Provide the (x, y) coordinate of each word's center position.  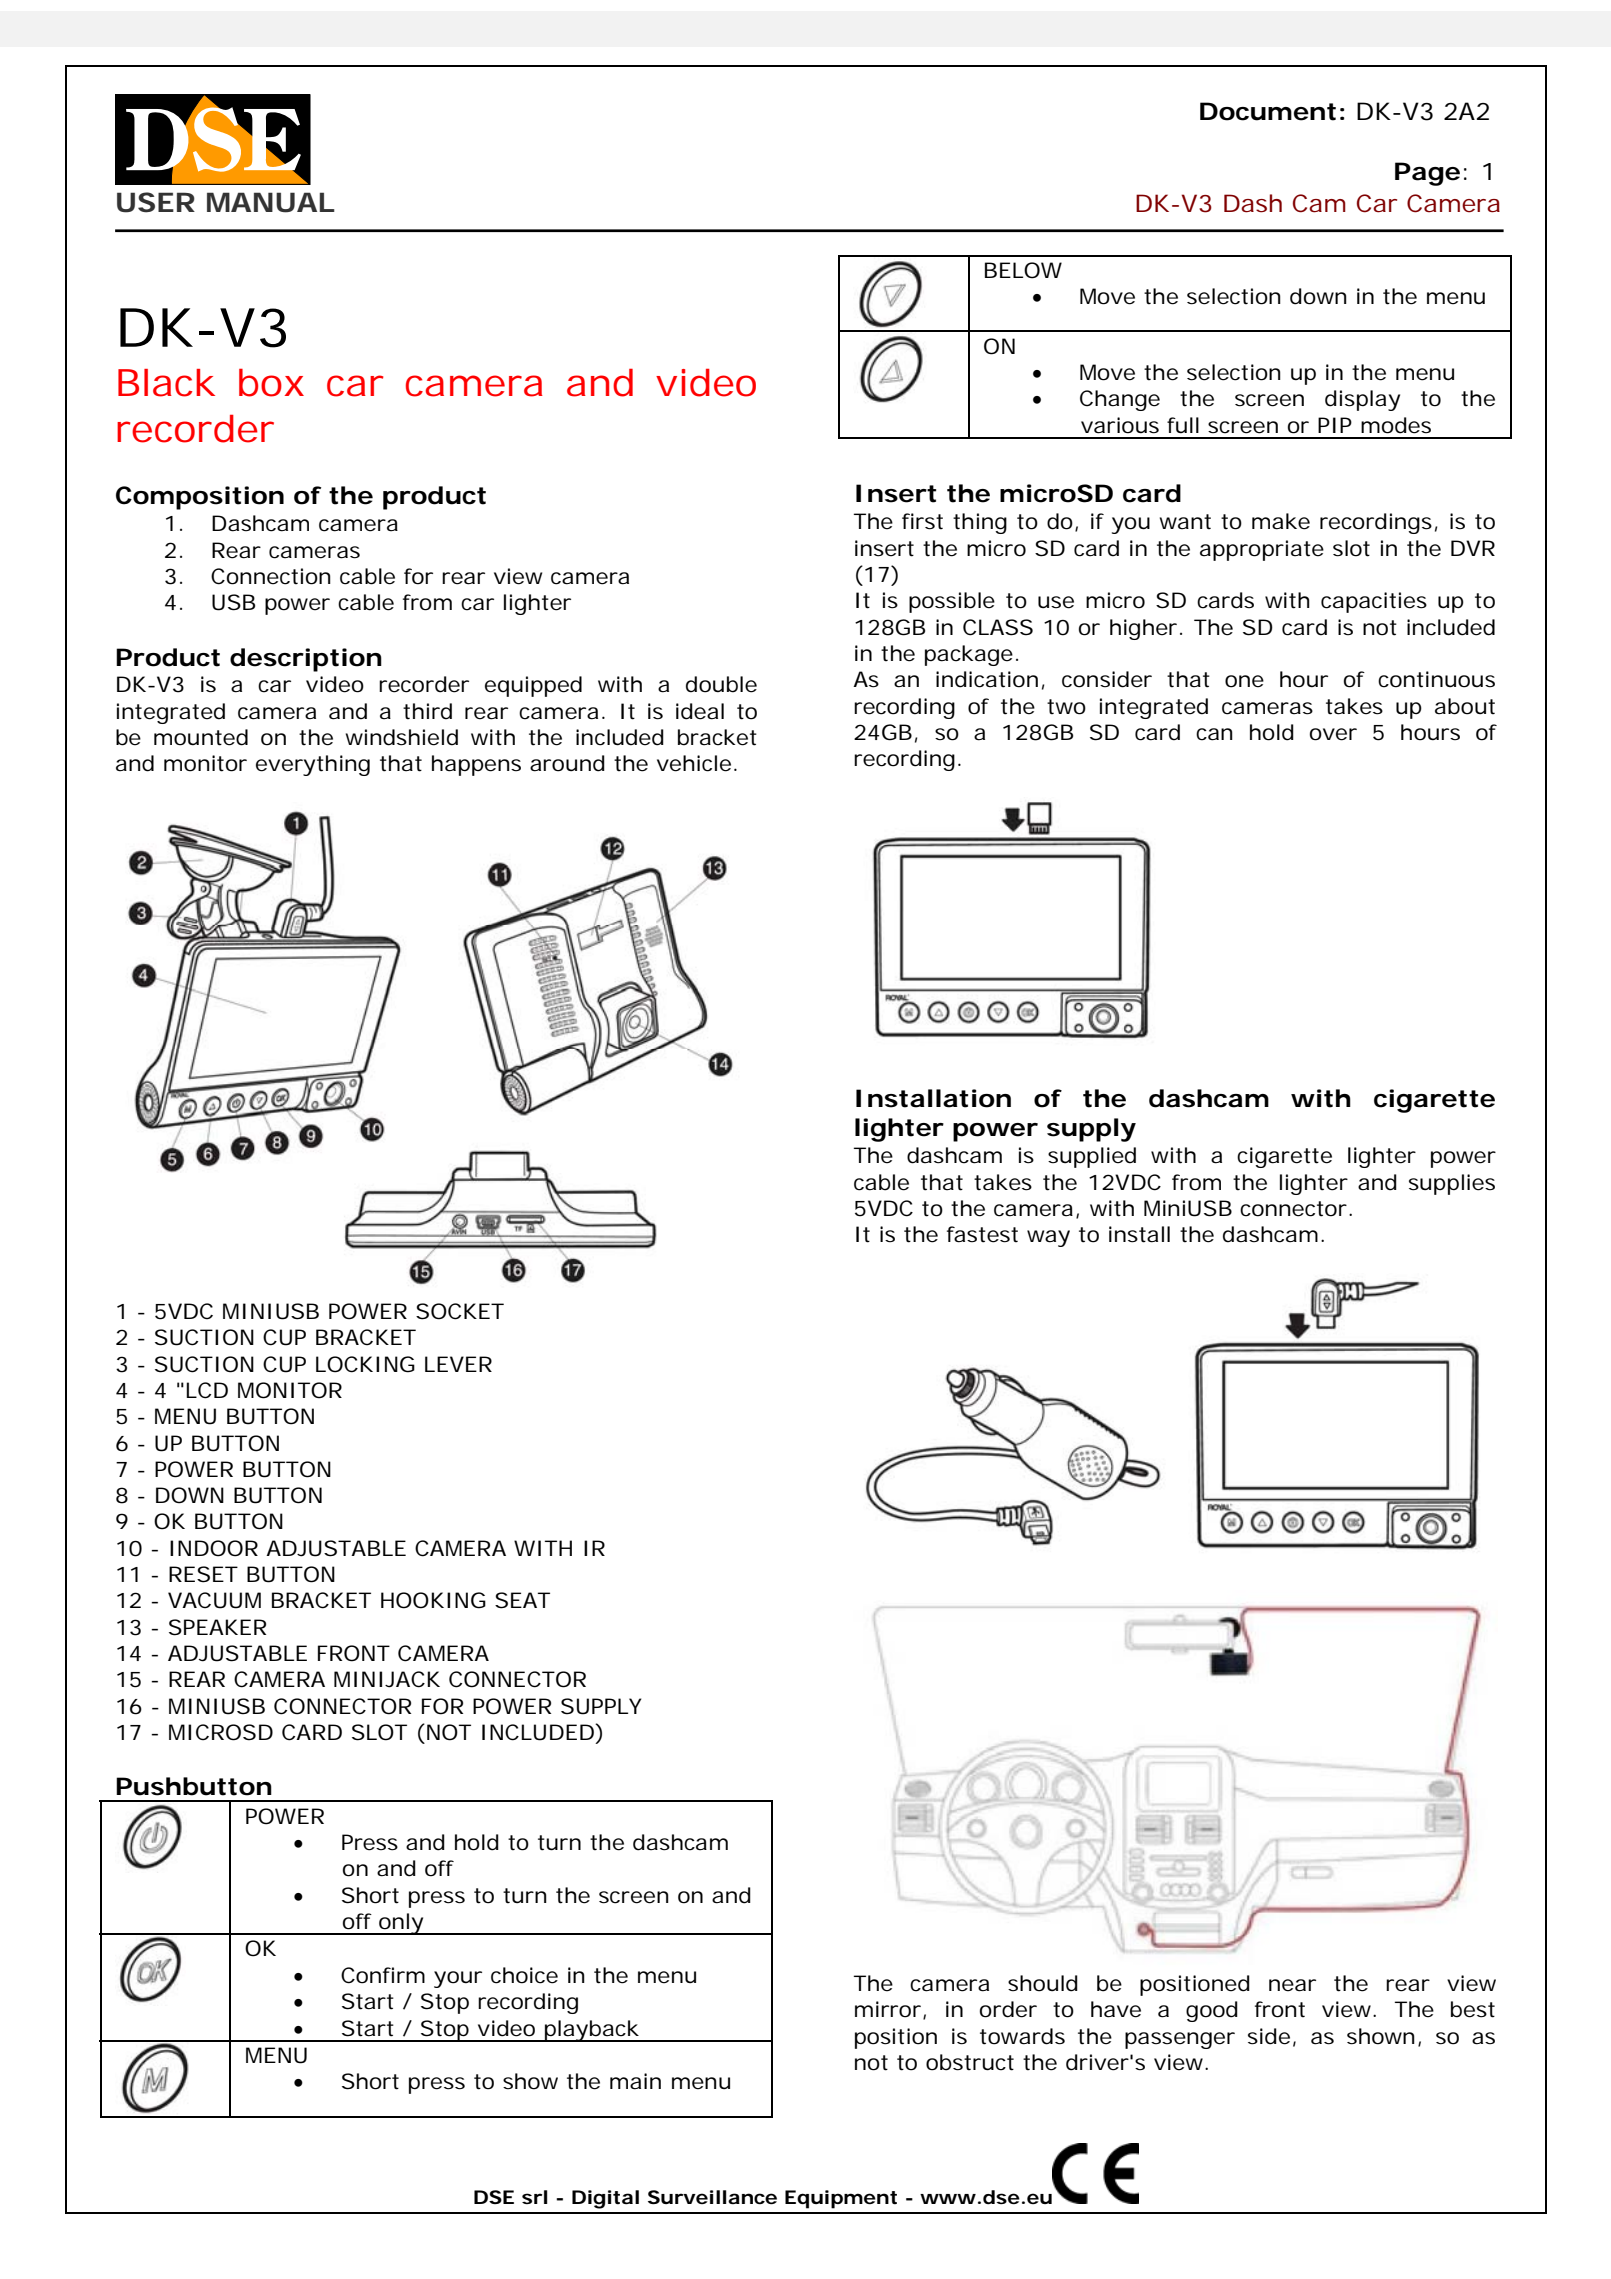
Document (1268, 111)
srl (534, 2197)
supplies (1452, 1184)
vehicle (694, 763)
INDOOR (214, 1548)
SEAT (522, 1600)
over (1333, 734)
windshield (402, 737)
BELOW (1023, 270)
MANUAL (270, 202)
